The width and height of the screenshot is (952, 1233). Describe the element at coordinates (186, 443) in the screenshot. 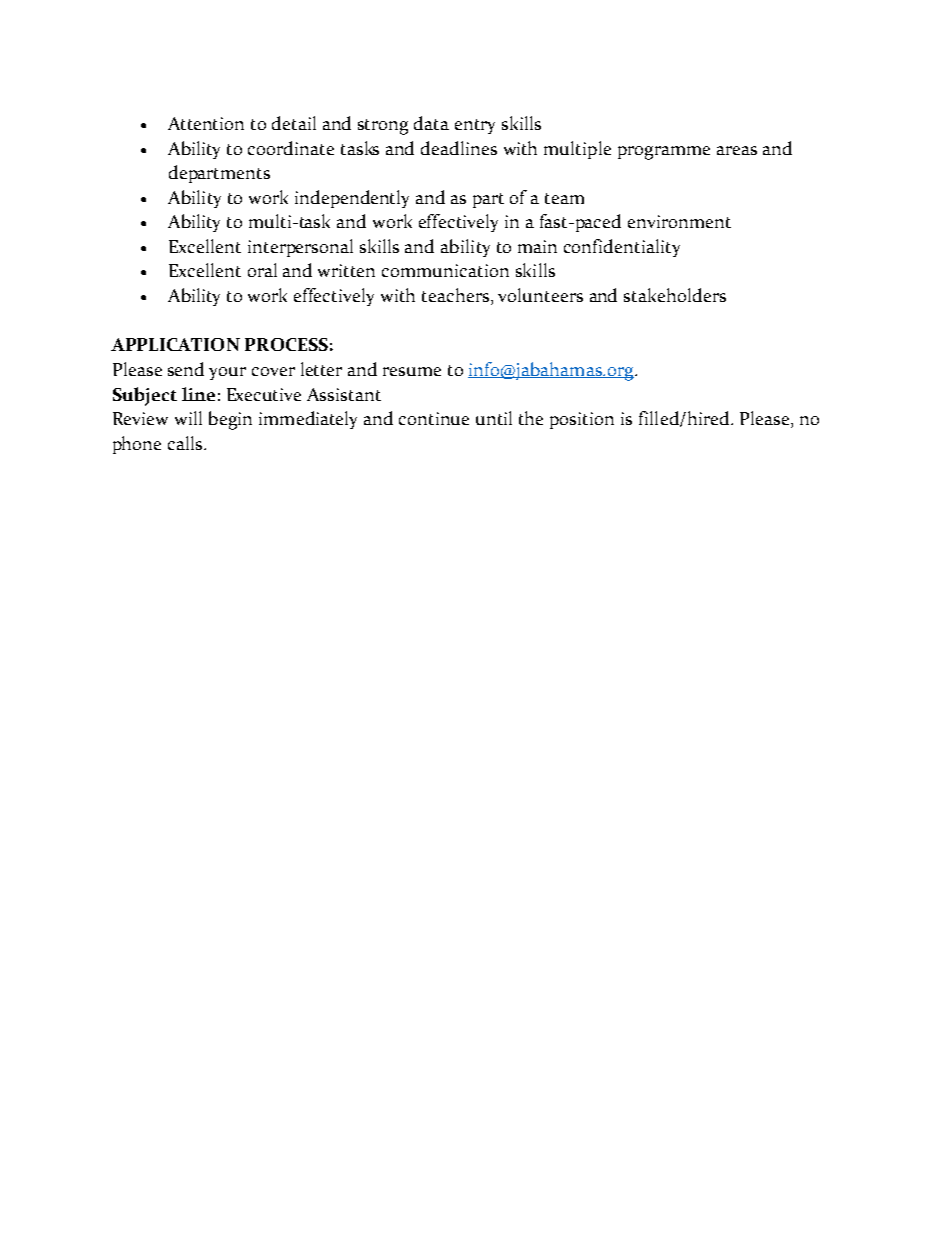

I see `calls` at that location.
